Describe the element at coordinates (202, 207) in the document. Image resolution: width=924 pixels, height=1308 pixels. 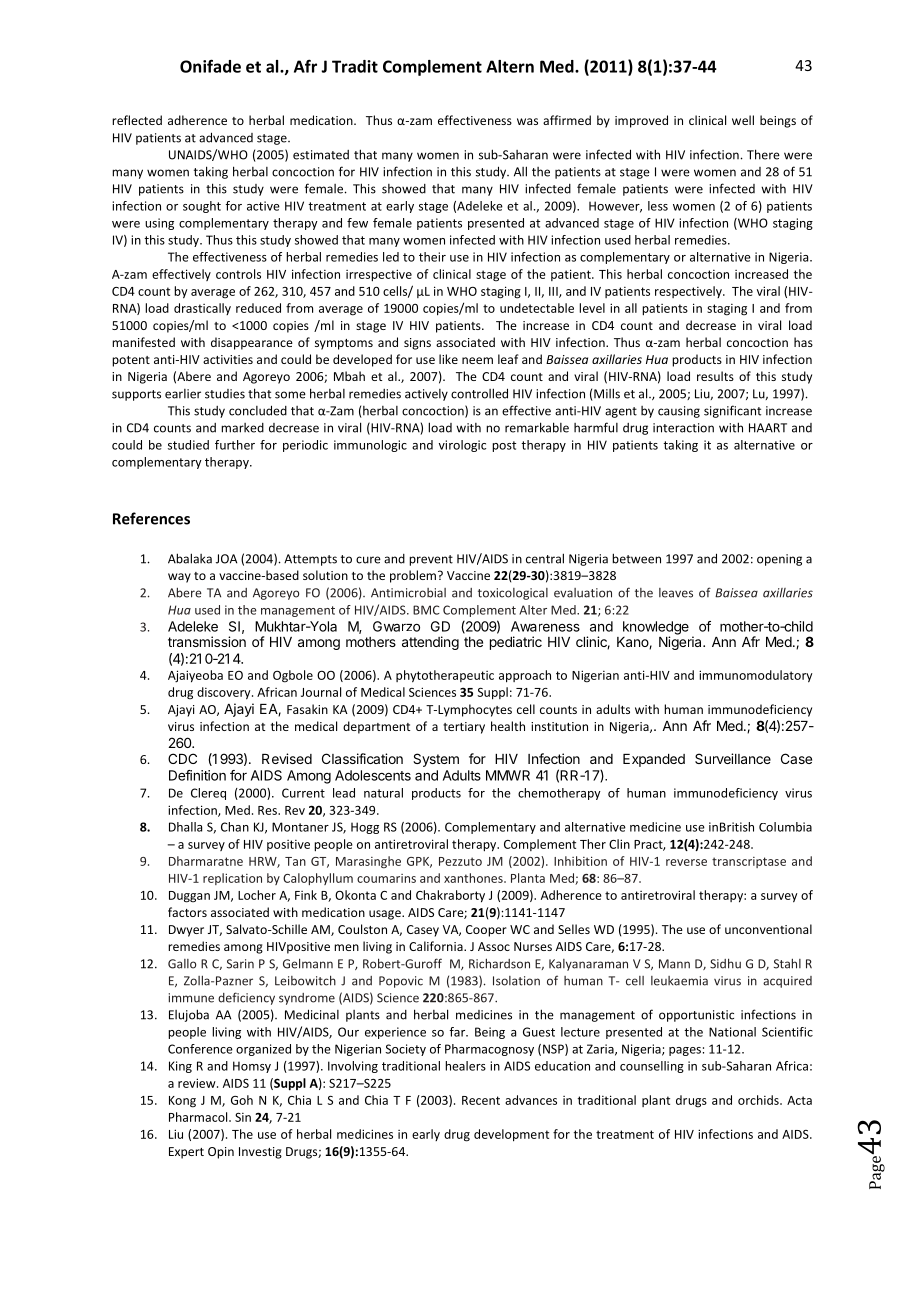
I see `sought` at that location.
